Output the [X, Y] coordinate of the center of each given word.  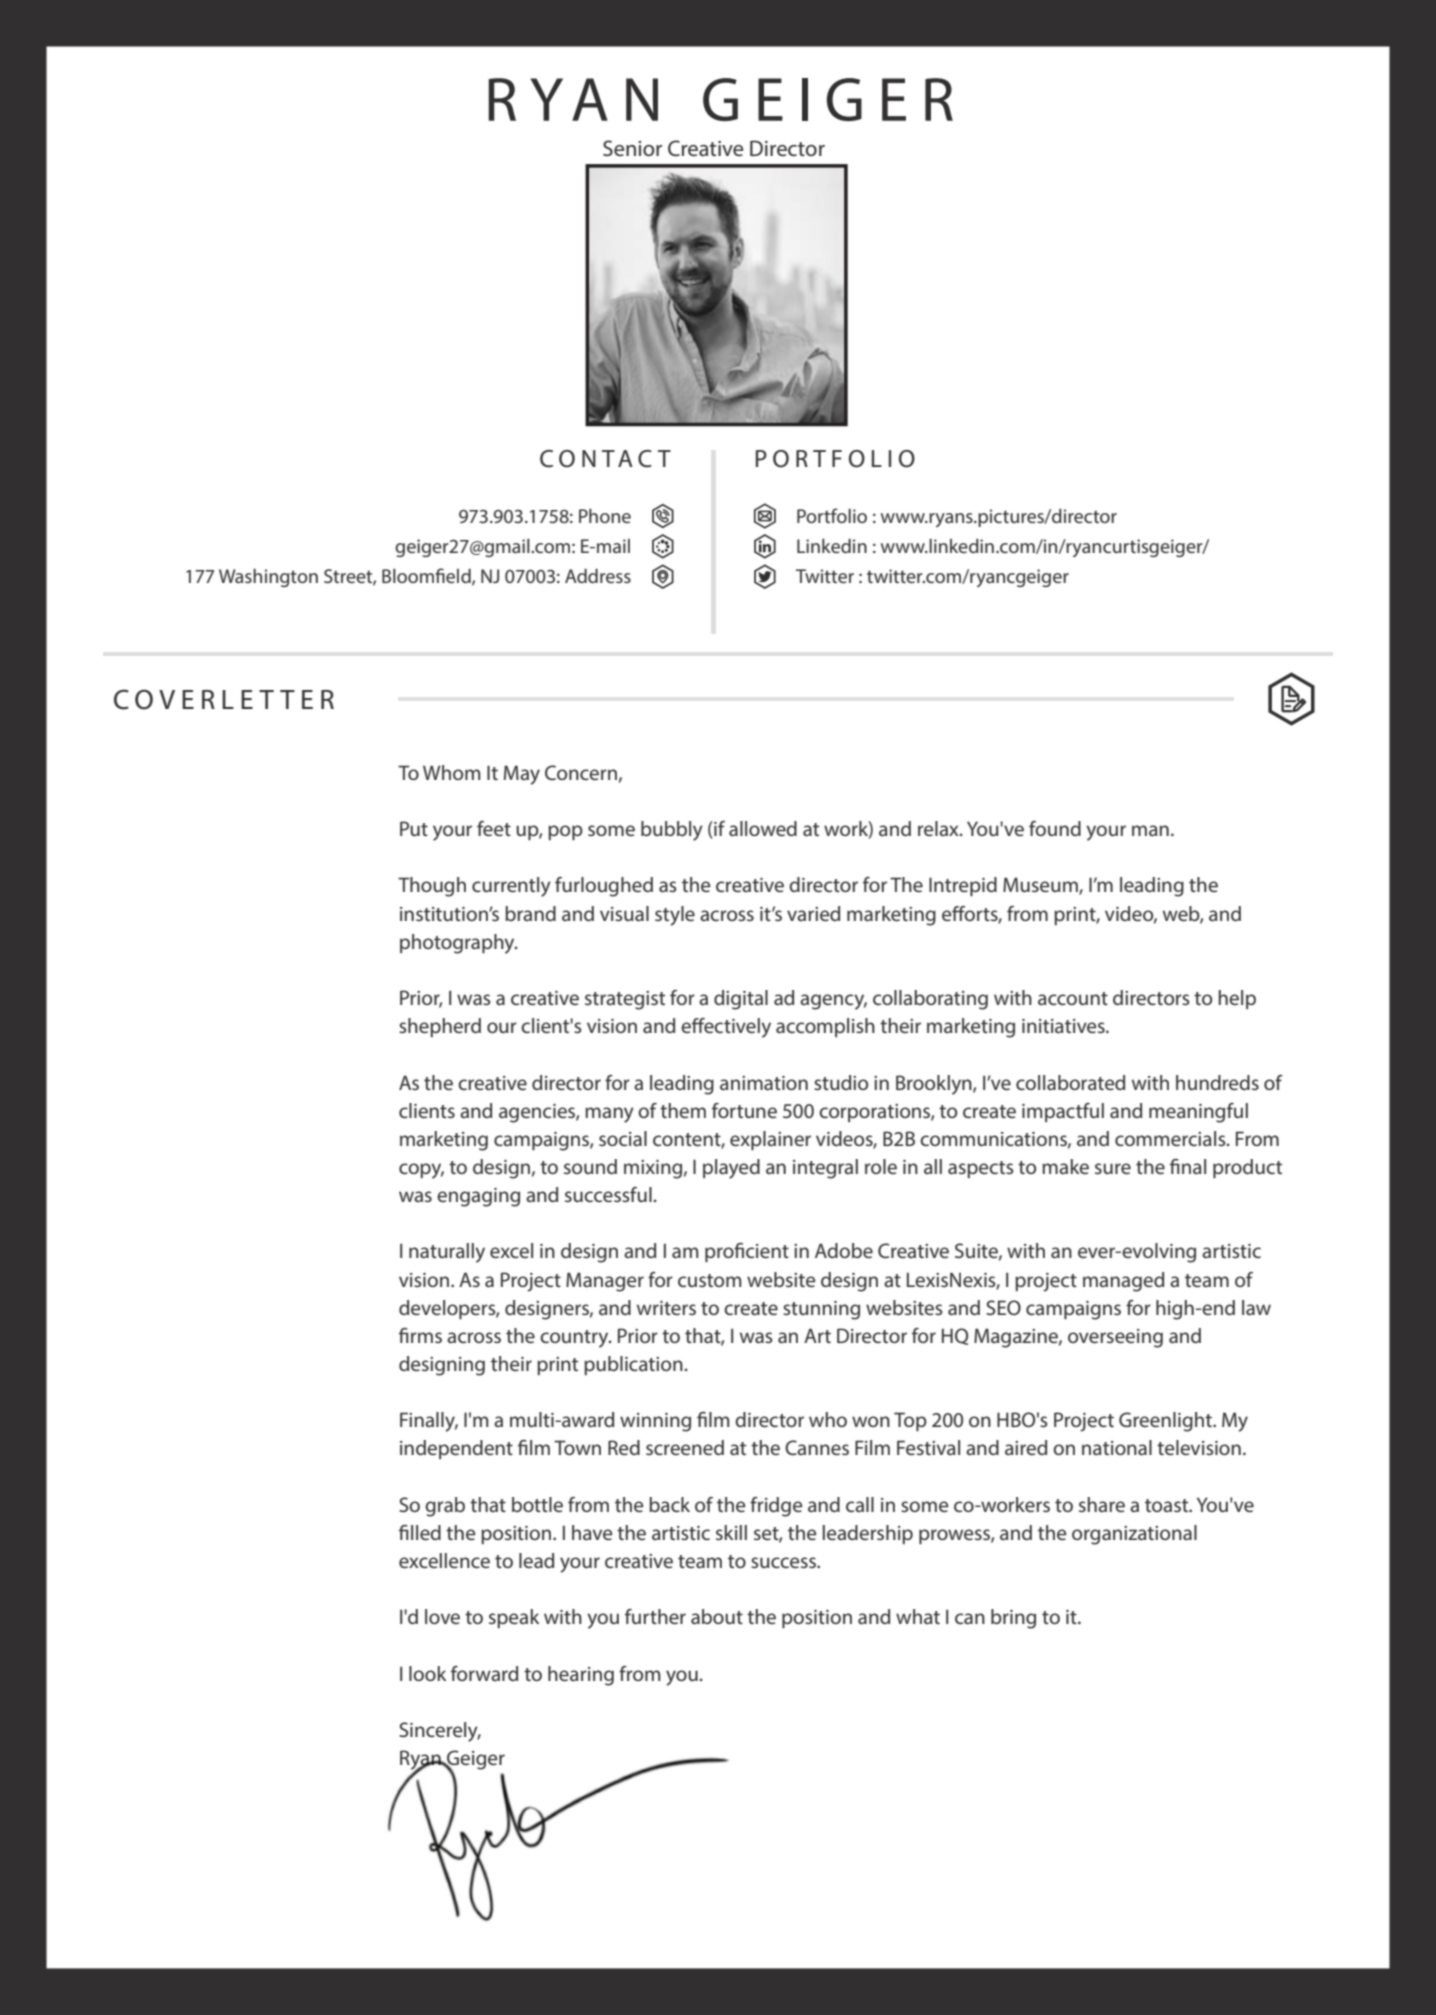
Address [598, 576]
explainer [770, 1140]
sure [1113, 1168]
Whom [452, 772]
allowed [763, 828]
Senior [632, 148]
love [442, 1616]
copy [421, 1171]
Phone [605, 516]
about [717, 1616]
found [1055, 828]
